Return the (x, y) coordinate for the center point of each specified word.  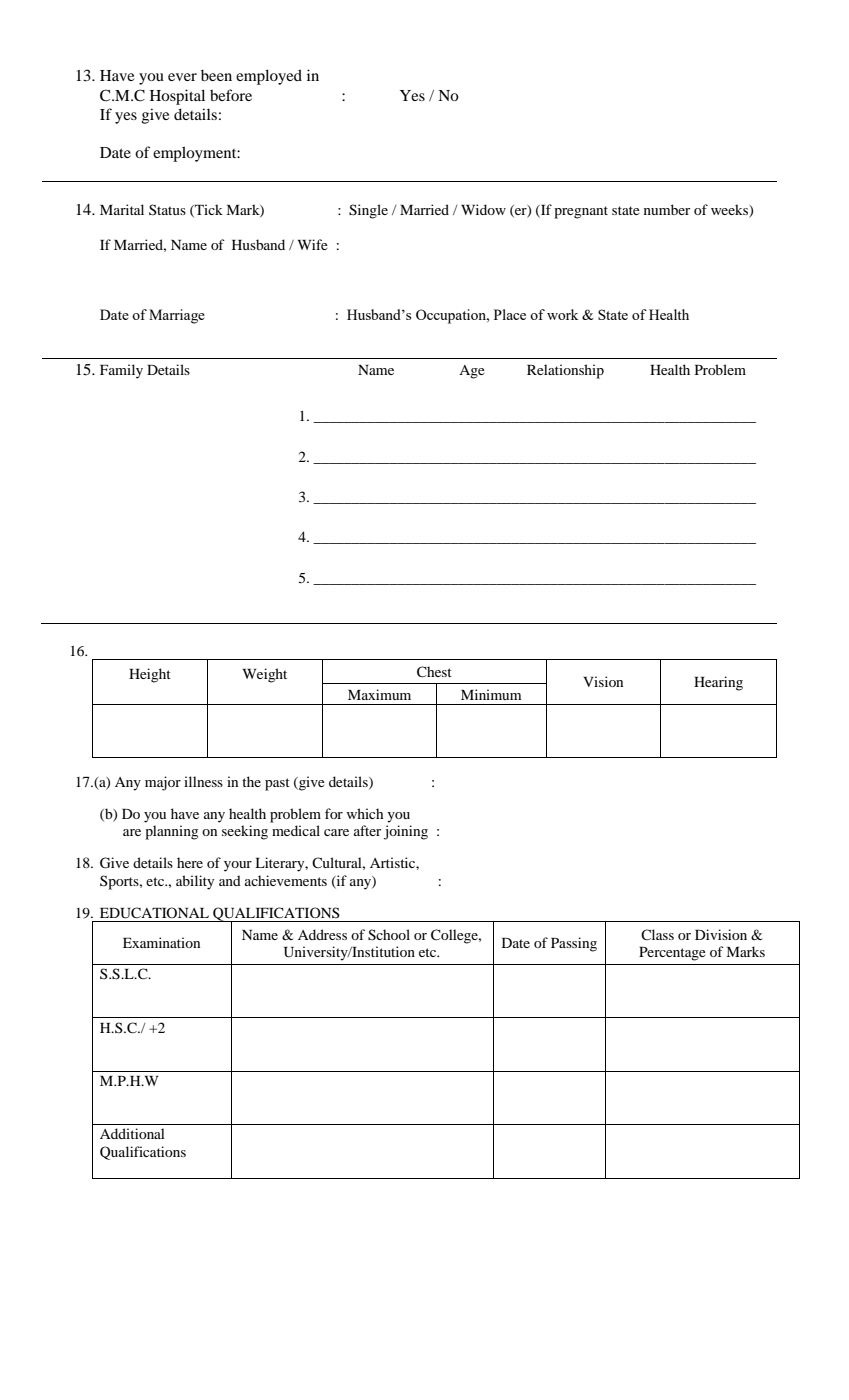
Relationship (565, 371)
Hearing (718, 683)
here (190, 862)
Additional (132, 1133)
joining (406, 832)
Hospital (177, 97)
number (667, 209)
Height (150, 675)
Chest (434, 672)
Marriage (177, 316)
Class (657, 934)
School (389, 935)
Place (510, 314)
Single (368, 211)
